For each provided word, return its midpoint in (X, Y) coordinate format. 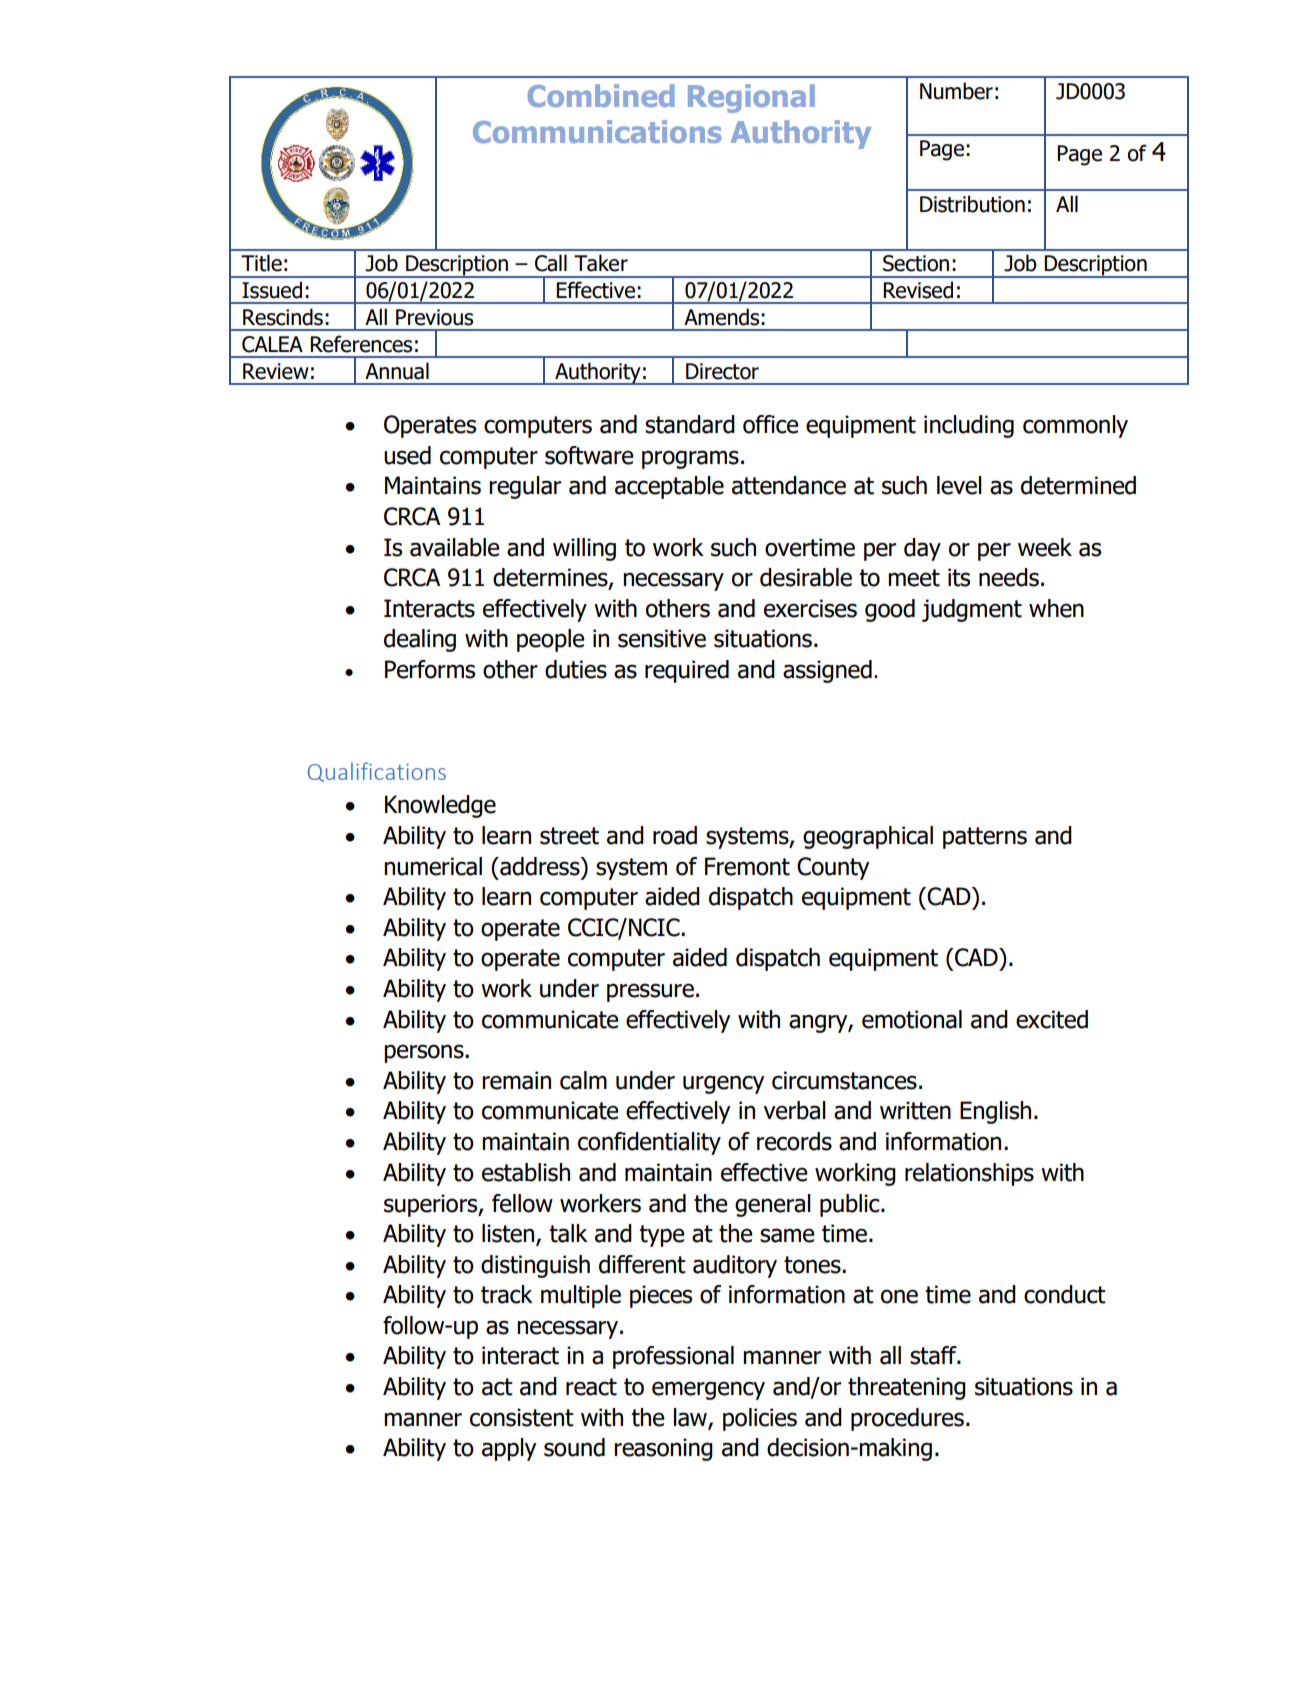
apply (509, 1449)
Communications (597, 131)
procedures (907, 1419)
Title (261, 263)
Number (956, 91)
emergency (708, 1390)
